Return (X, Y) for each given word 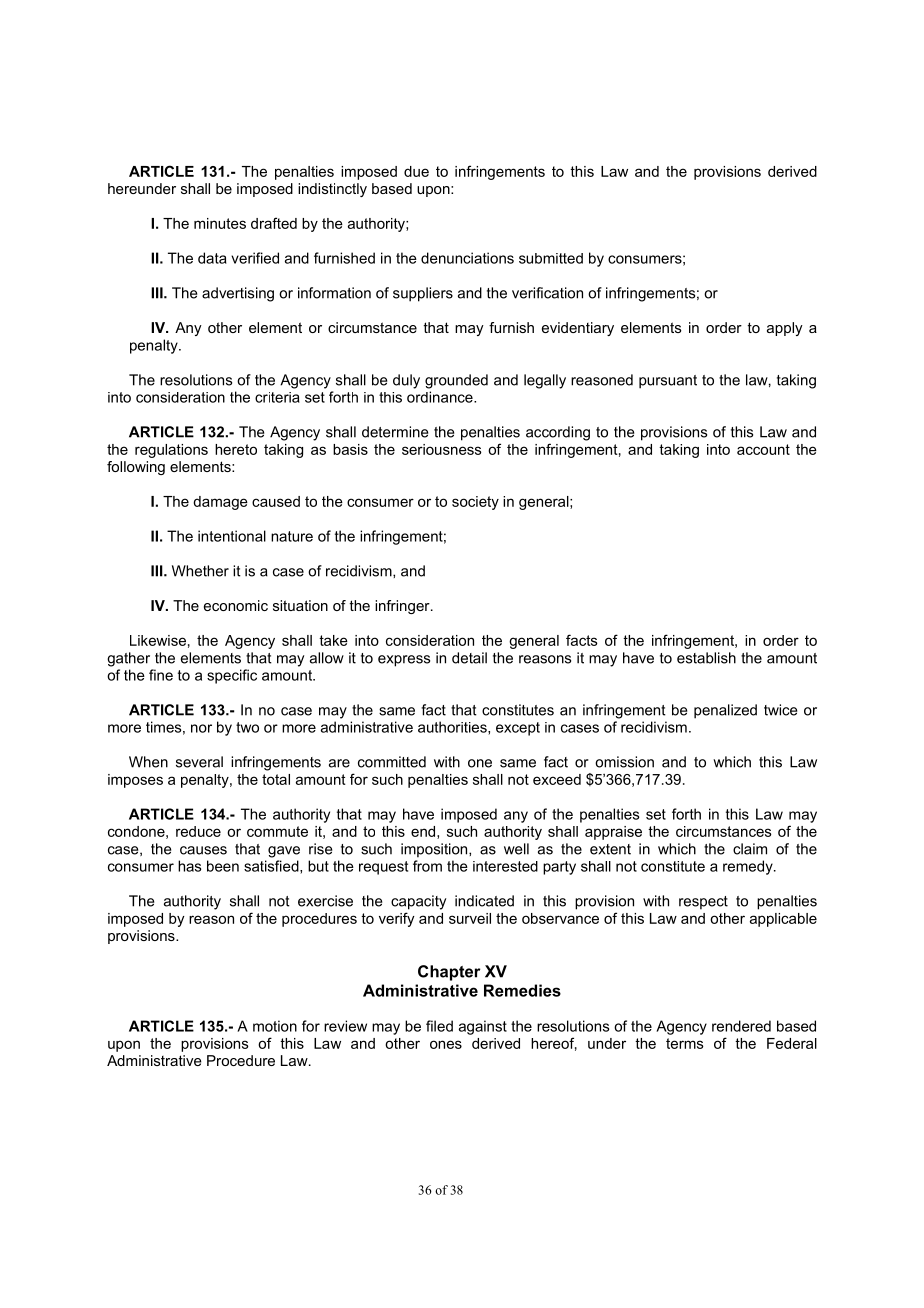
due (416, 171)
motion (275, 1026)
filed (439, 1026)
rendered (741, 1026)
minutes (220, 223)
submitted (551, 258)
